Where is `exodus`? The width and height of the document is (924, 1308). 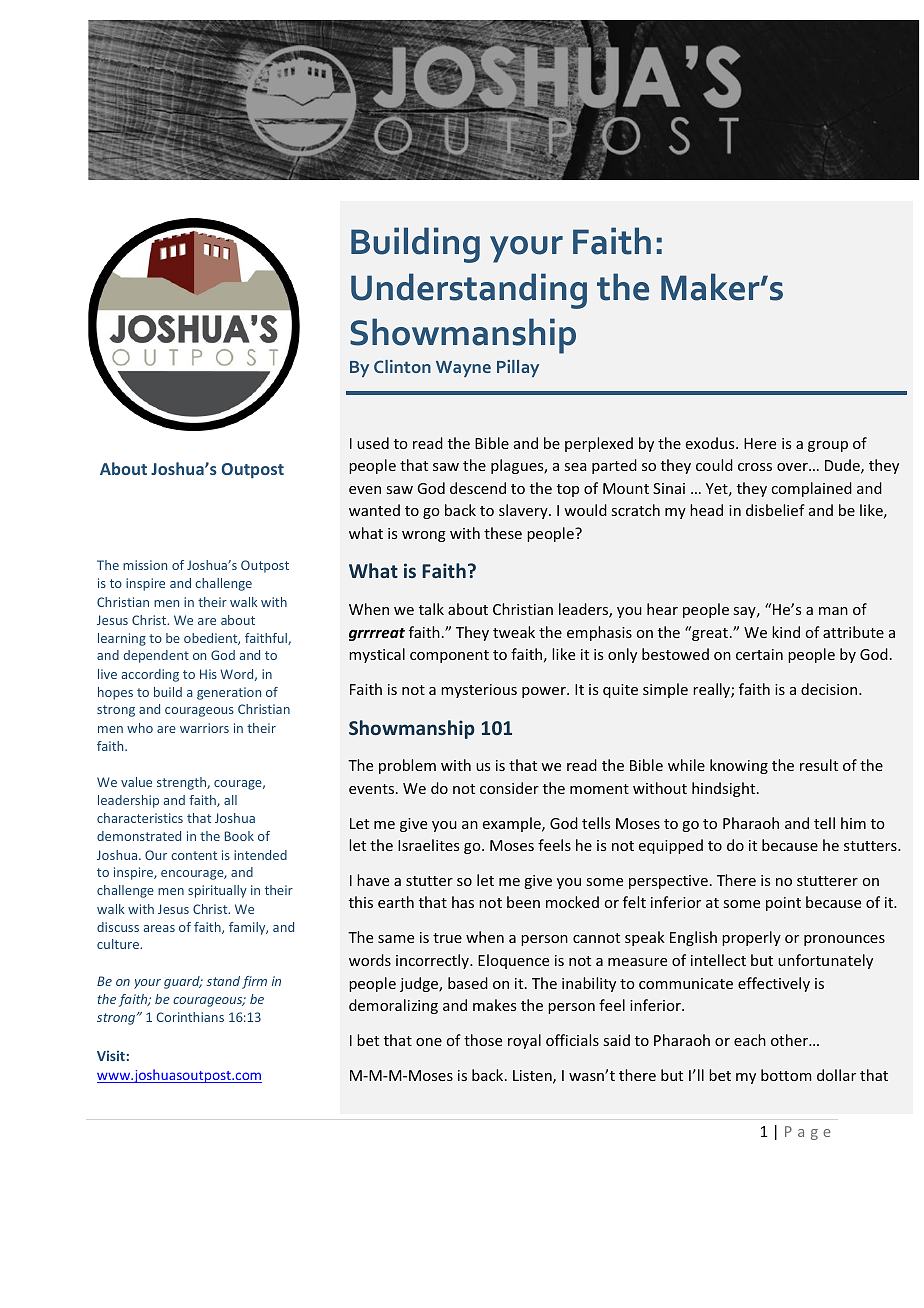
exodus is located at coordinates (711, 443).
